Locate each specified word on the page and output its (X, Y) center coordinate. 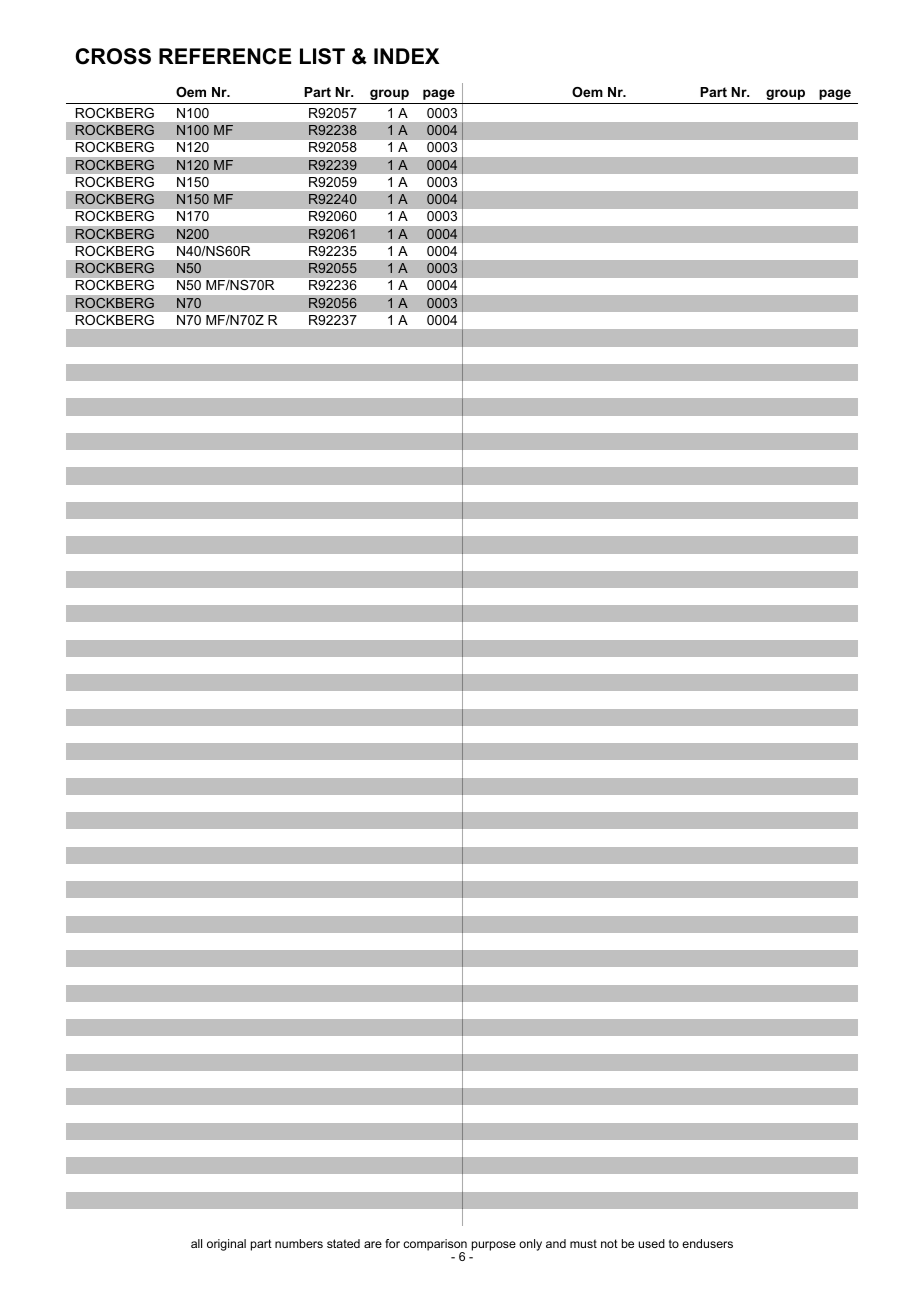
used (651, 1243)
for (392, 1243)
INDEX (406, 56)
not (609, 1243)
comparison (435, 1246)
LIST (322, 56)
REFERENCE (225, 56)
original (226, 1245)
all (196, 1243)
